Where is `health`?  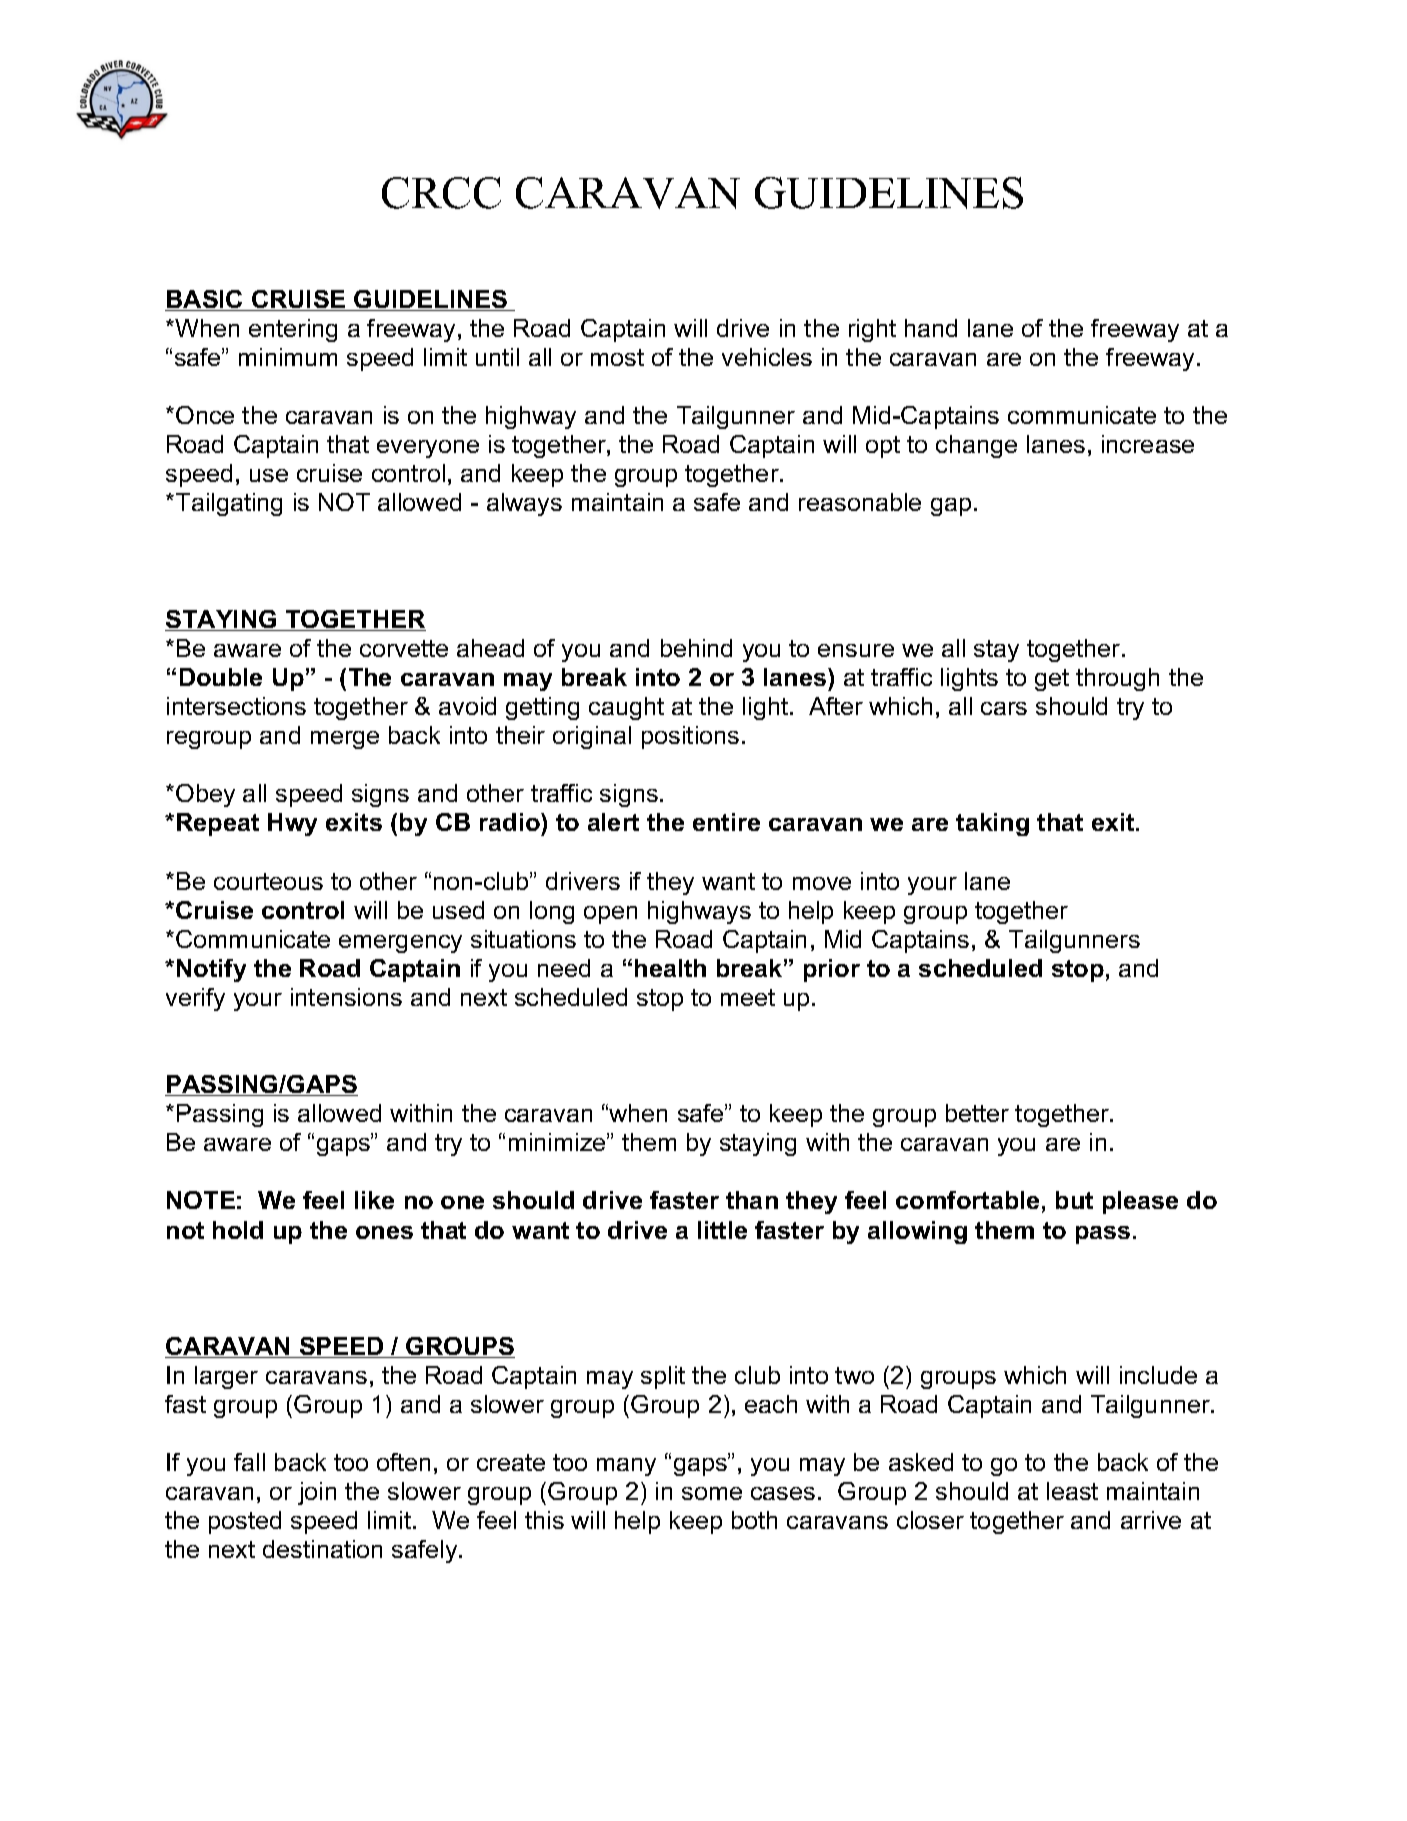 health is located at coordinates (670, 968).
